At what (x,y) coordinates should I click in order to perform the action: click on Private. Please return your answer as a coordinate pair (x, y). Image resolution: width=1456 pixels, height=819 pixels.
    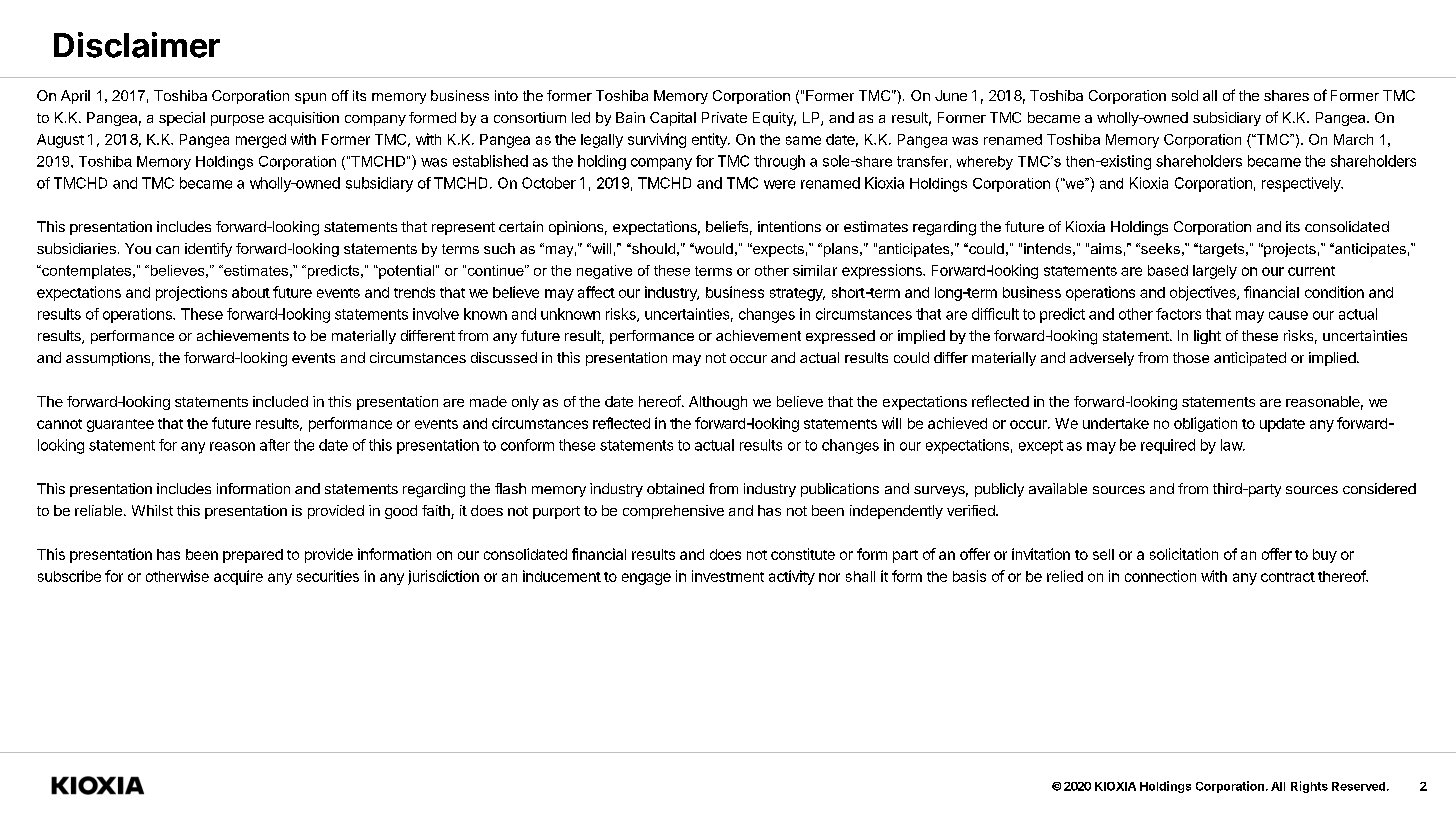
    Looking at the image, I should click on (724, 117).
